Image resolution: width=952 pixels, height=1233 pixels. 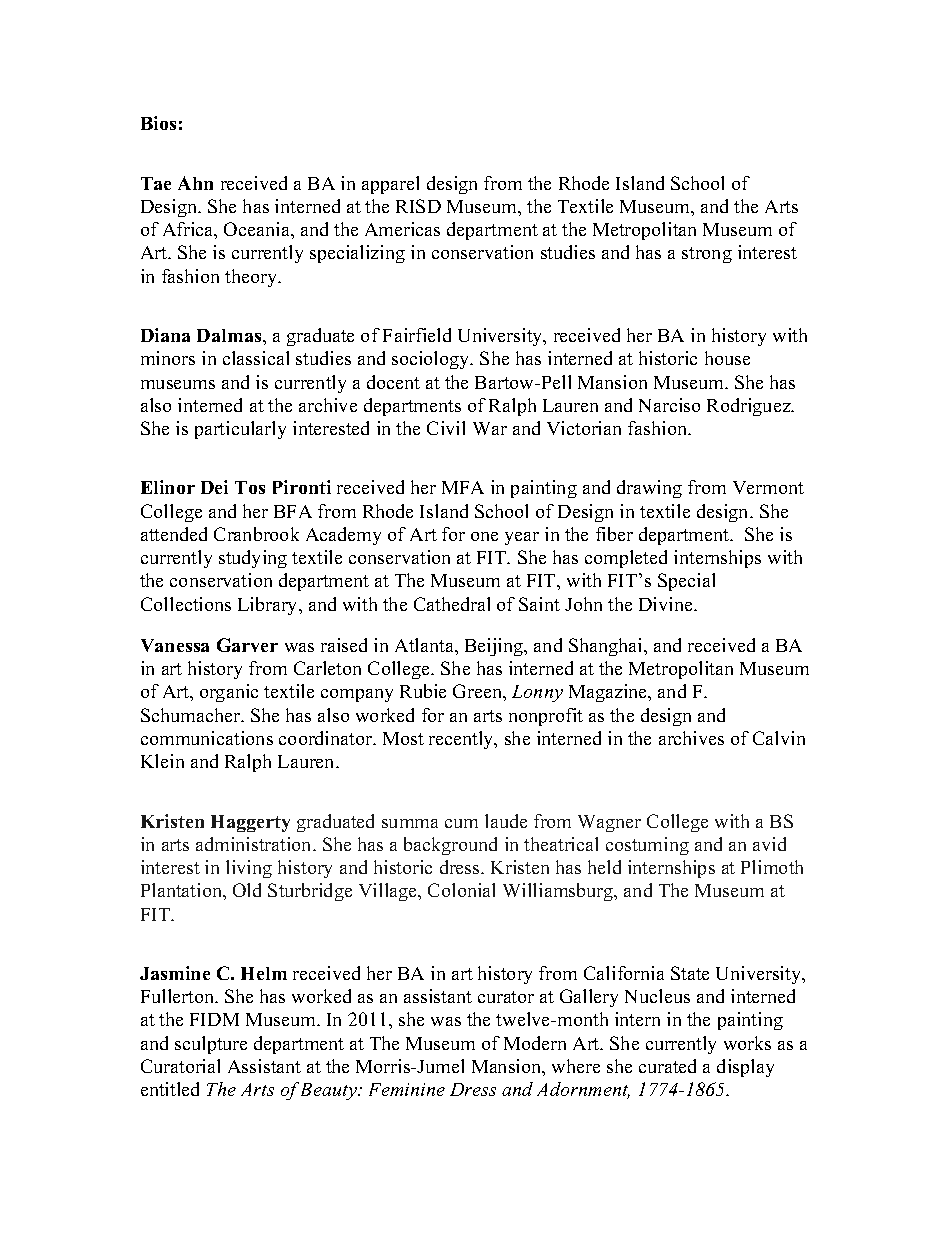 I want to click on RISD, so click(x=418, y=206).
